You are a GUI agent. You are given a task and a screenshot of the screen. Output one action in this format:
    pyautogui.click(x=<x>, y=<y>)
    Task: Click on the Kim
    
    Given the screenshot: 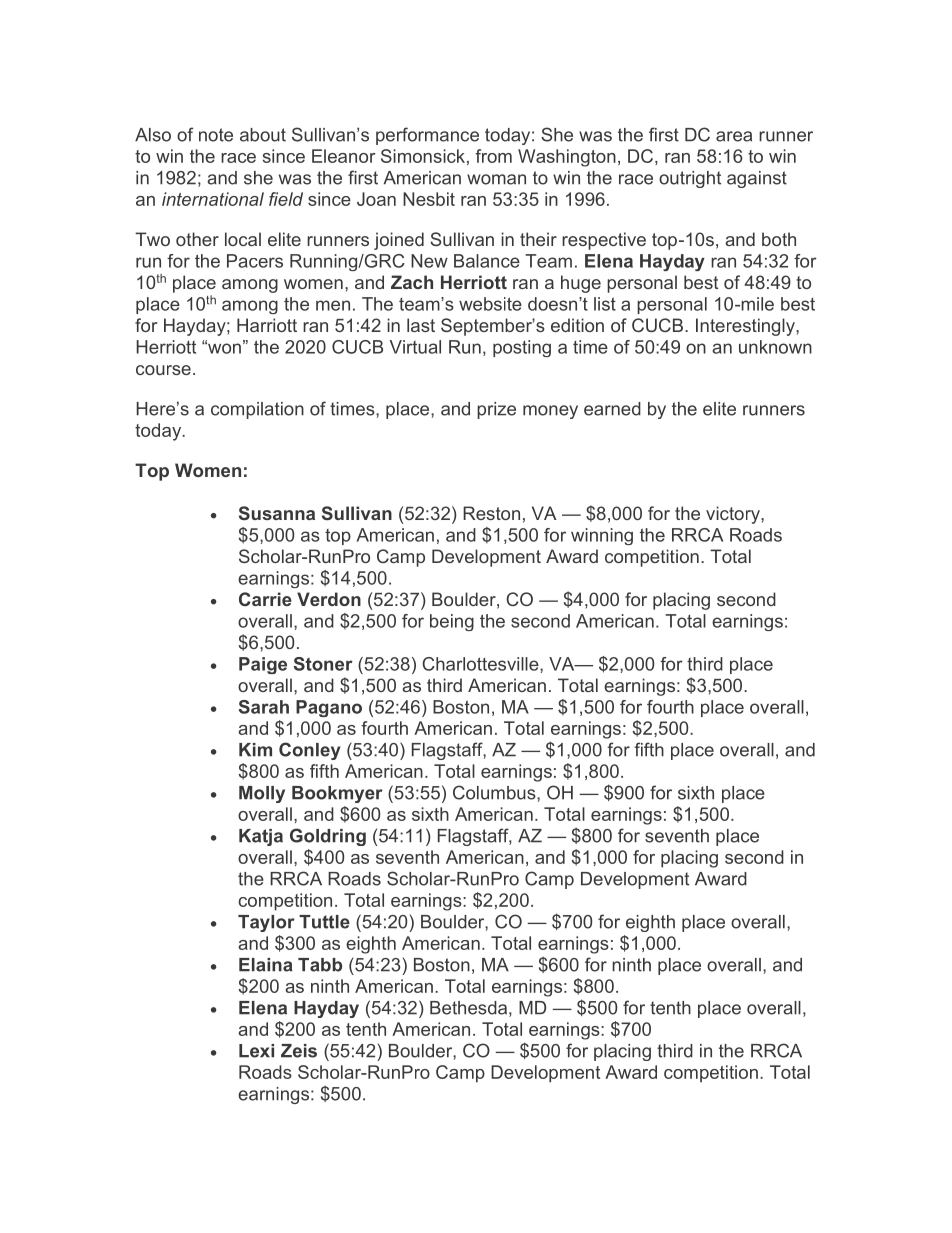 What is the action you would take?
    pyautogui.click(x=255, y=750)
